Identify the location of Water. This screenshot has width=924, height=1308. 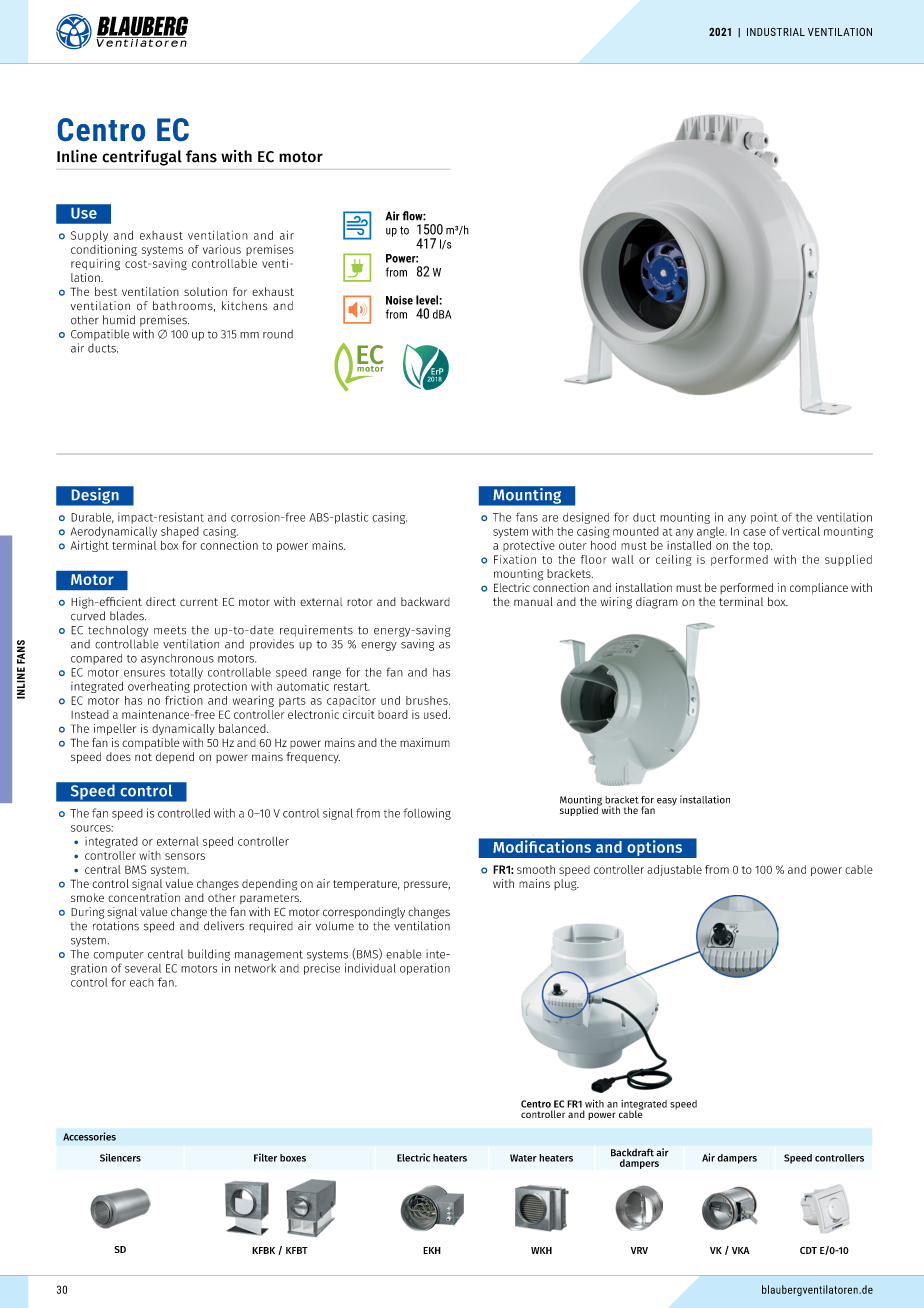
(523, 1158).
